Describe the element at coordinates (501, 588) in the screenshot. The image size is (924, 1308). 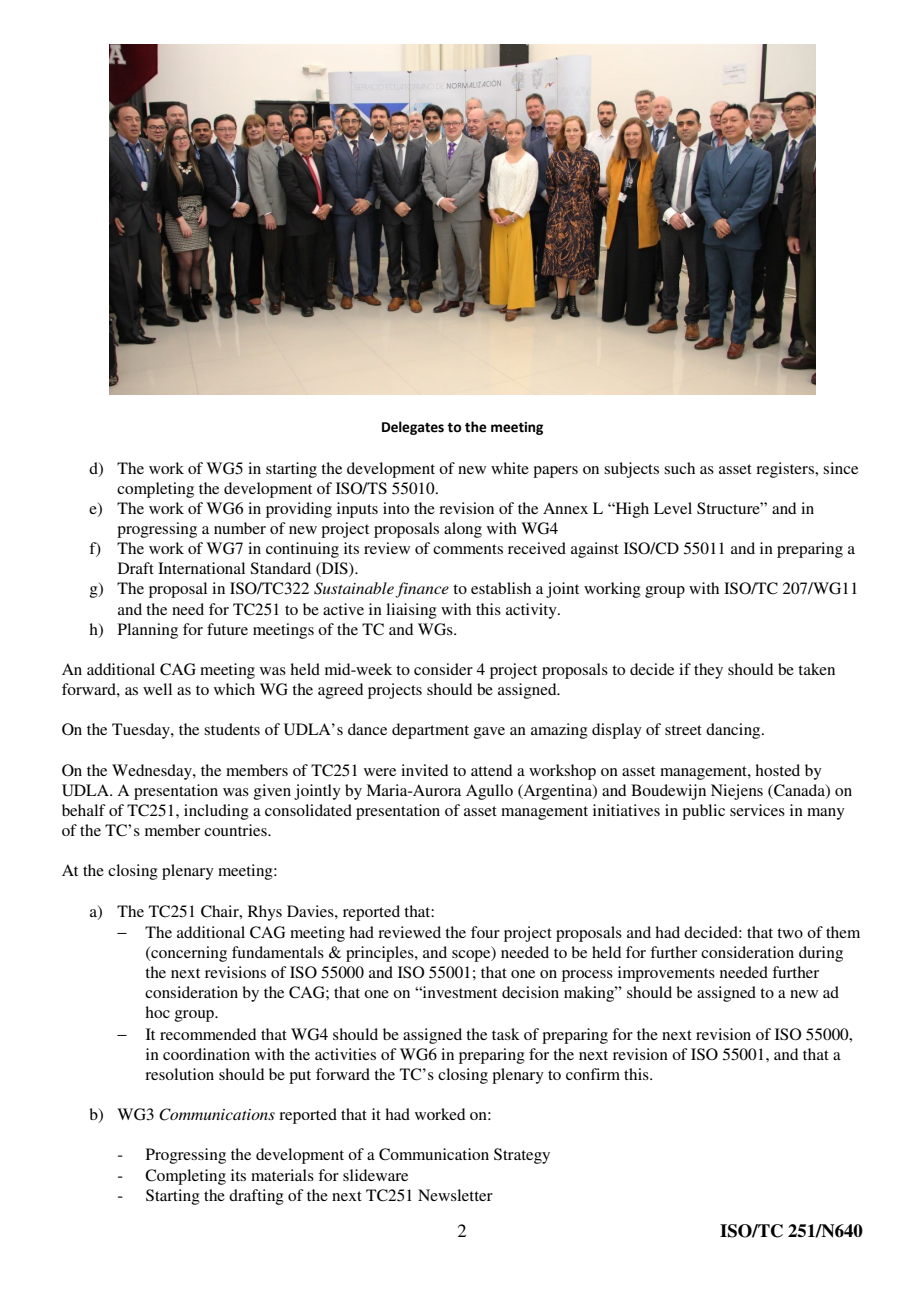
I see `establish` at that location.
